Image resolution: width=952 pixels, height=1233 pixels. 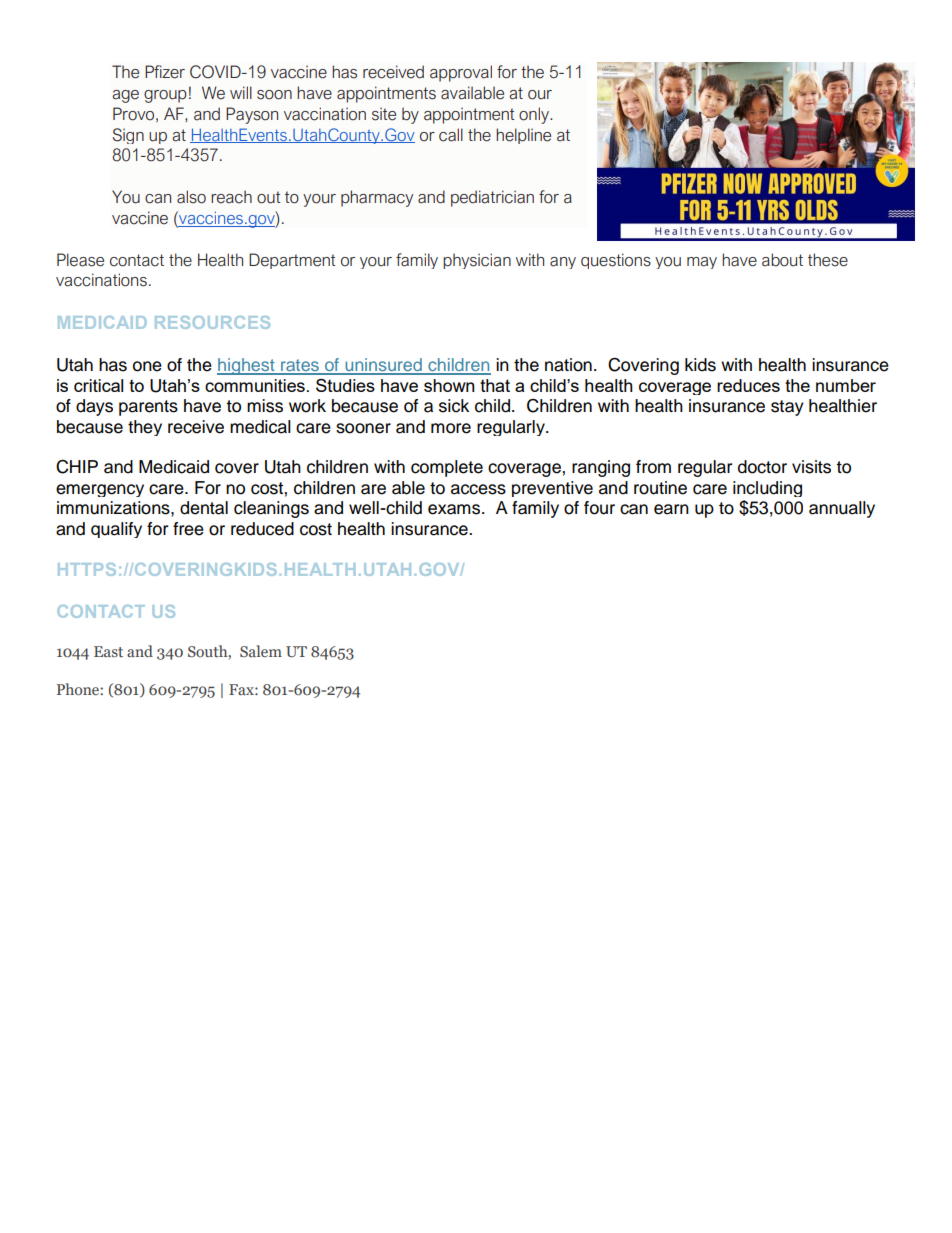 I want to click on they, so click(x=145, y=428).
